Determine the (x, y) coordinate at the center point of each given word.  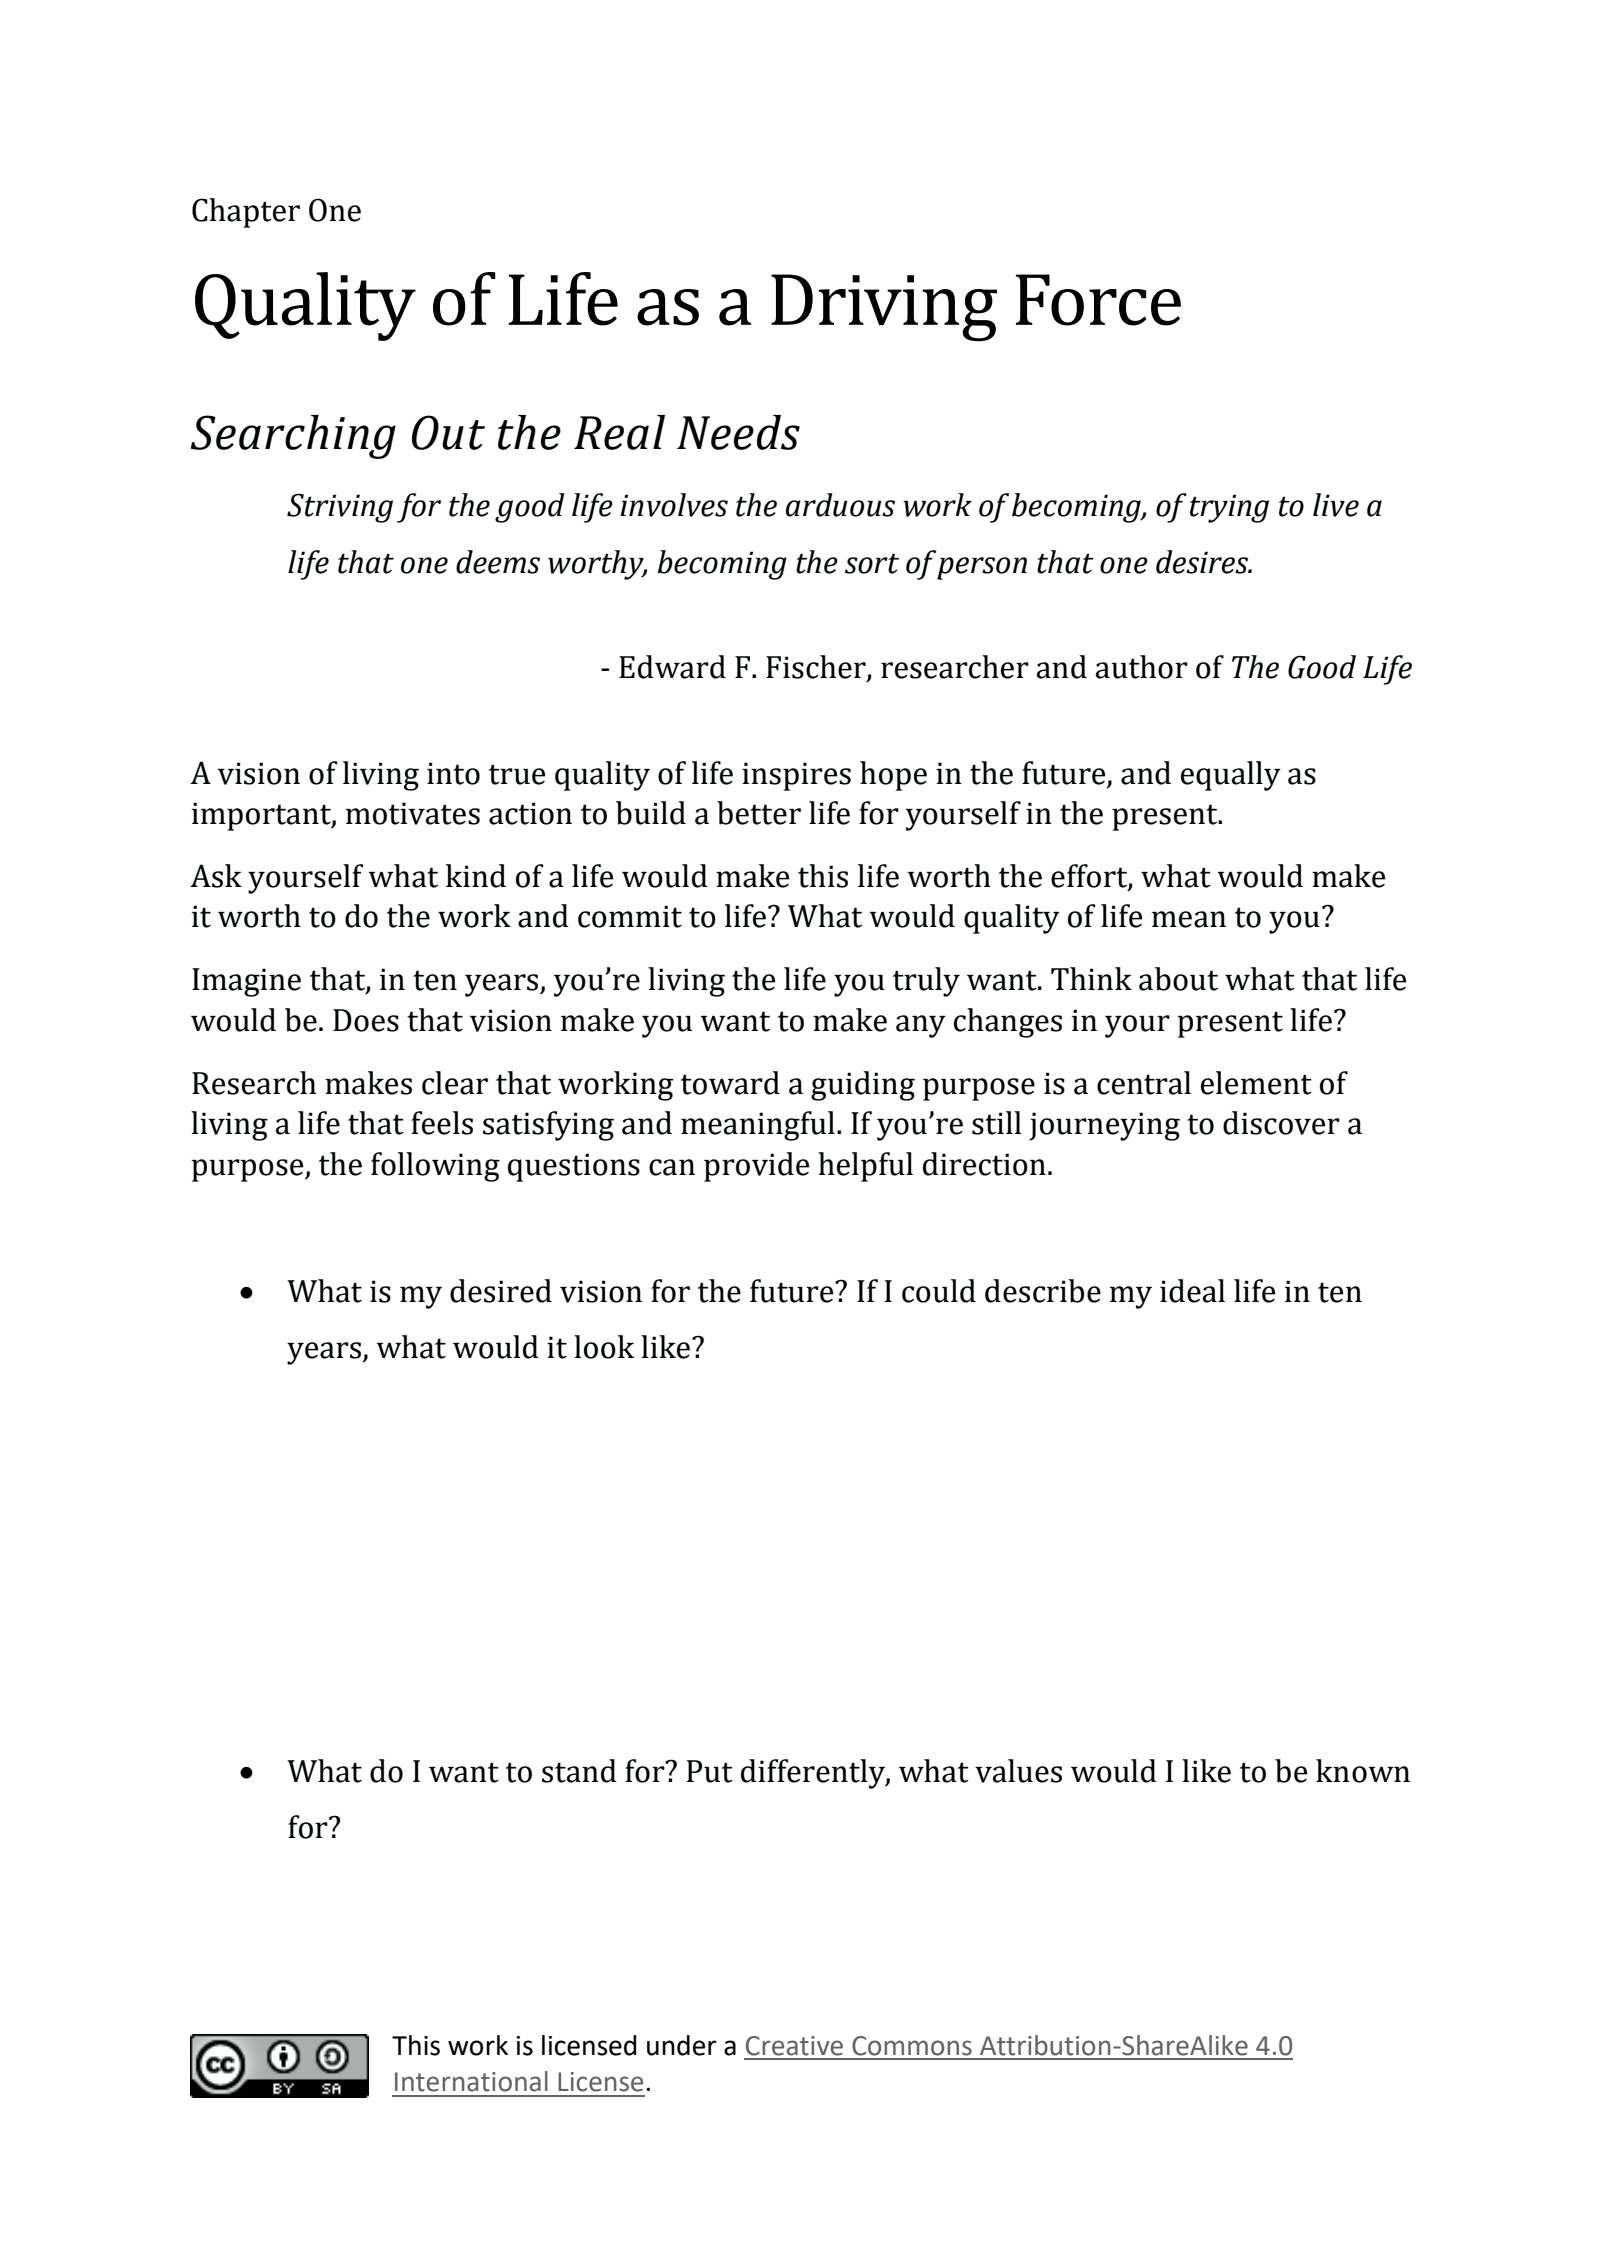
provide (756, 1167)
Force (1098, 300)
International (471, 2081)
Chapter (246, 213)
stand (579, 1771)
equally (1231, 776)
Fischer (817, 668)
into (453, 773)
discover (1281, 1123)
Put (710, 1771)
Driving (884, 308)
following (435, 1167)
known (1363, 1771)
